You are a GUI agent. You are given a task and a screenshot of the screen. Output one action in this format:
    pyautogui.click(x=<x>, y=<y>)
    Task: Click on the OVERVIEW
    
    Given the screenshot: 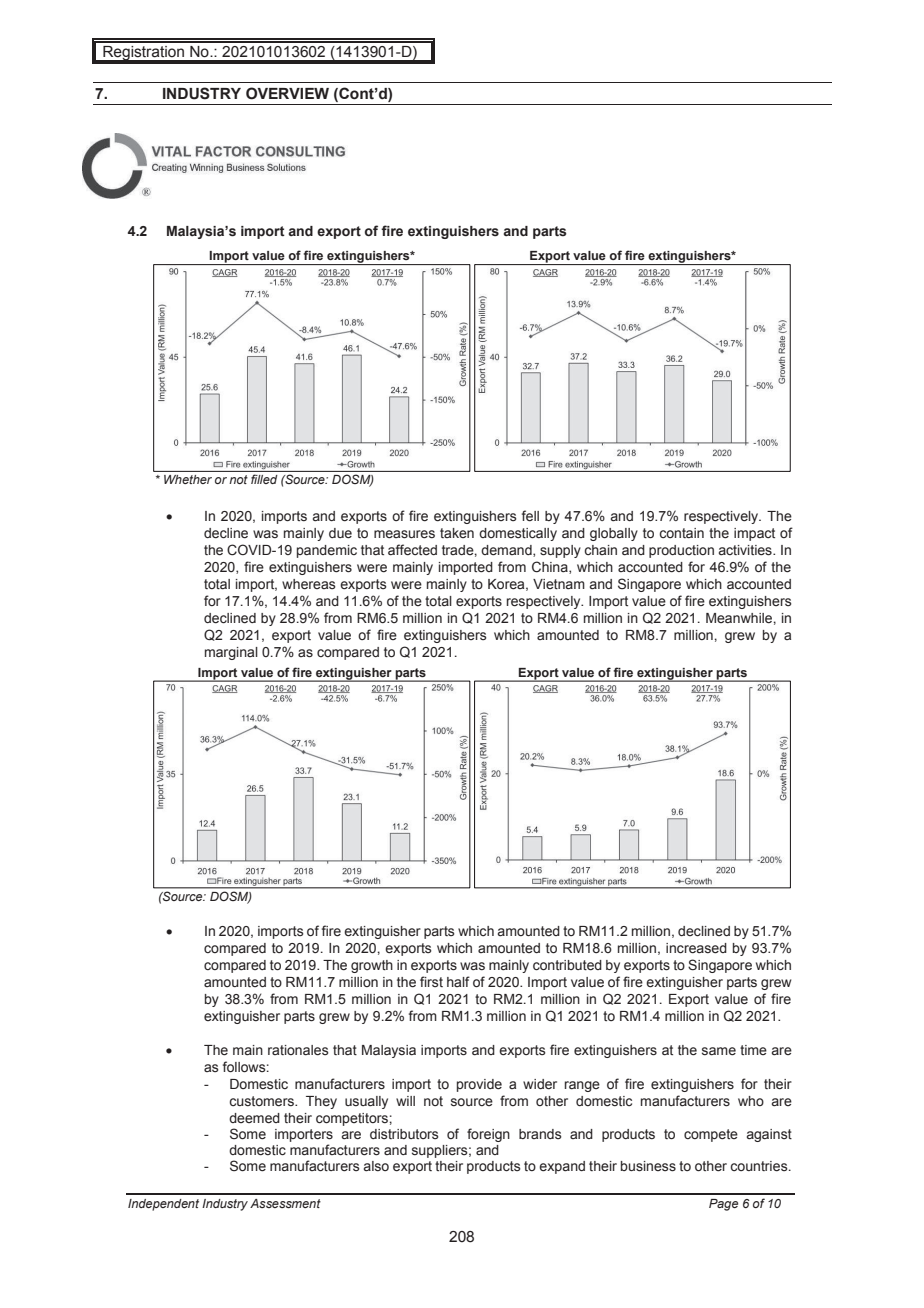 What is the action you would take?
    pyautogui.click(x=287, y=93)
